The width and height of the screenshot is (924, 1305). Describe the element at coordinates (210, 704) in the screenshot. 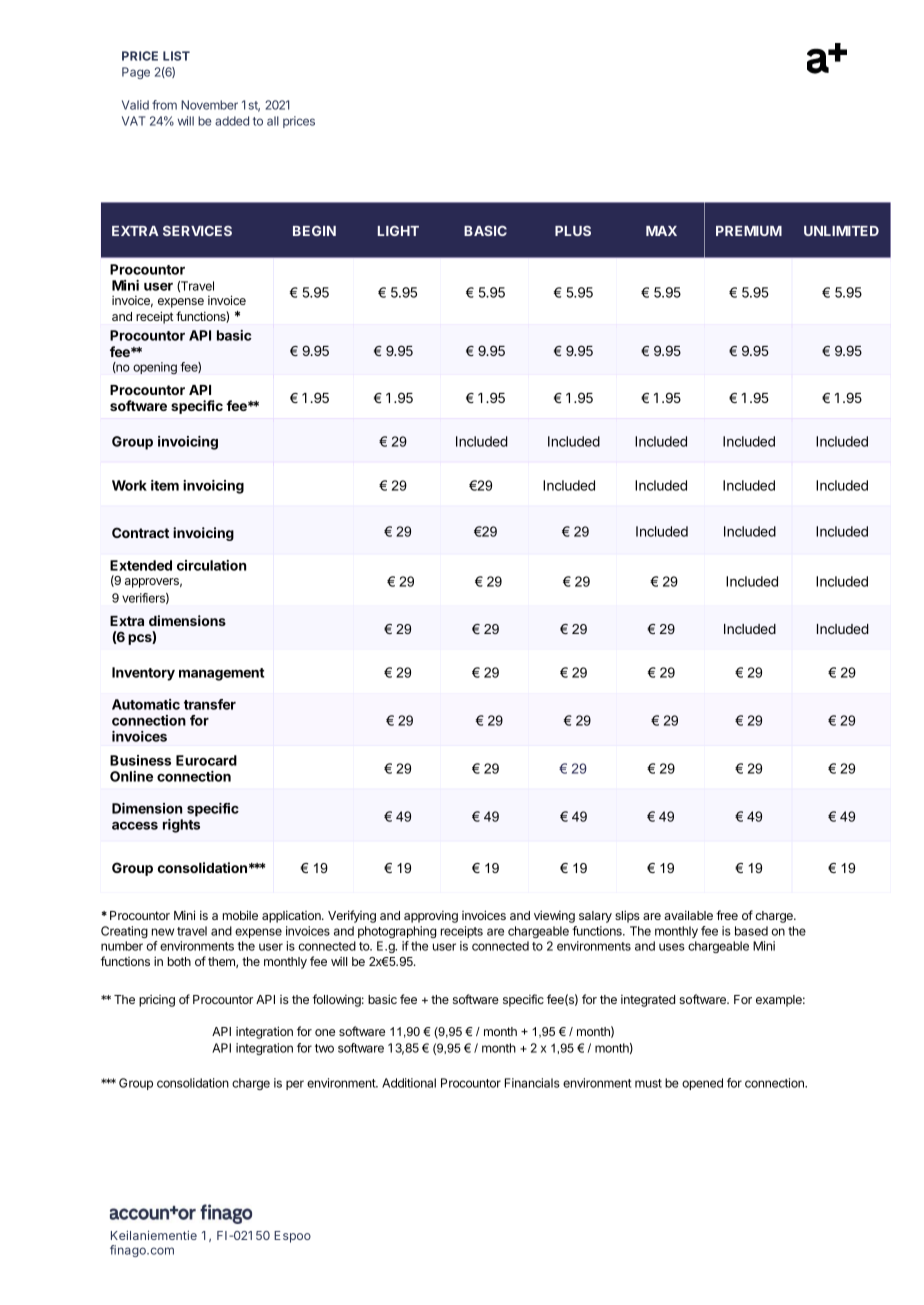

I see `transfer` at that location.
